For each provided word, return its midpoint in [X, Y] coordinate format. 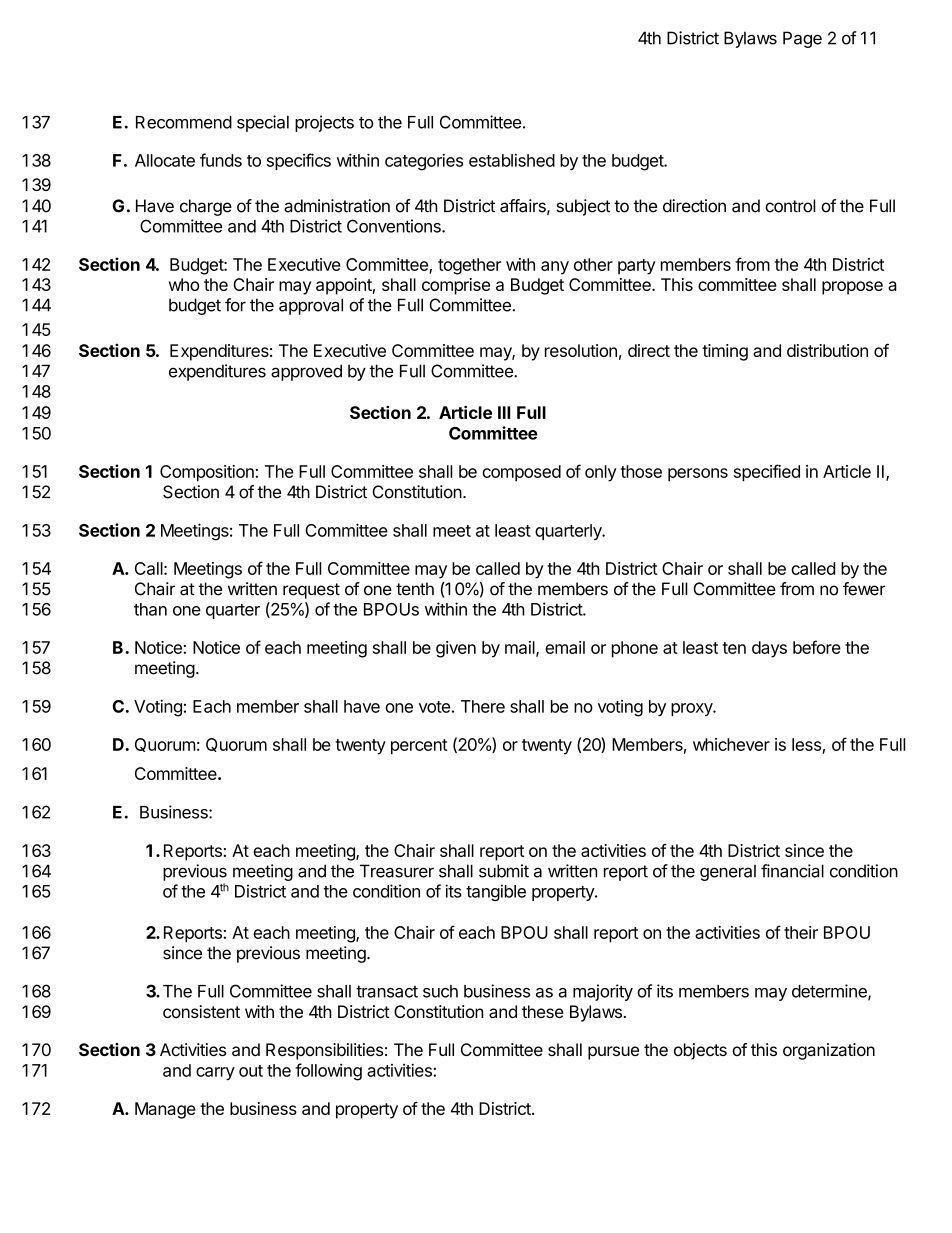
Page [802, 39]
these [543, 1011]
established [512, 160]
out [251, 1071]
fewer [864, 589]
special [263, 123]
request [311, 591]
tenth [415, 589]
